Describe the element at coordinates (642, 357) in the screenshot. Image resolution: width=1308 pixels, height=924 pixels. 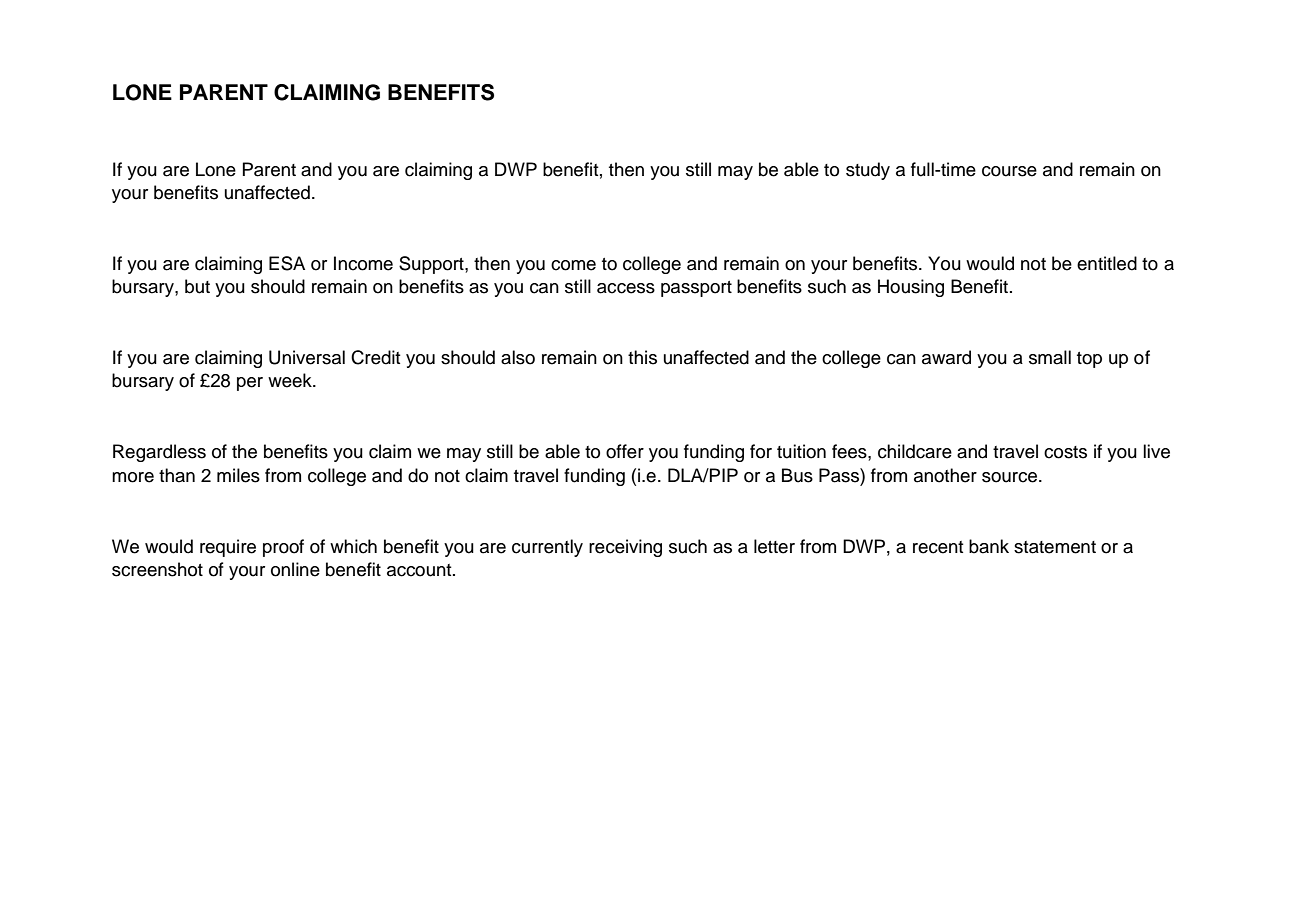
I see `this` at that location.
